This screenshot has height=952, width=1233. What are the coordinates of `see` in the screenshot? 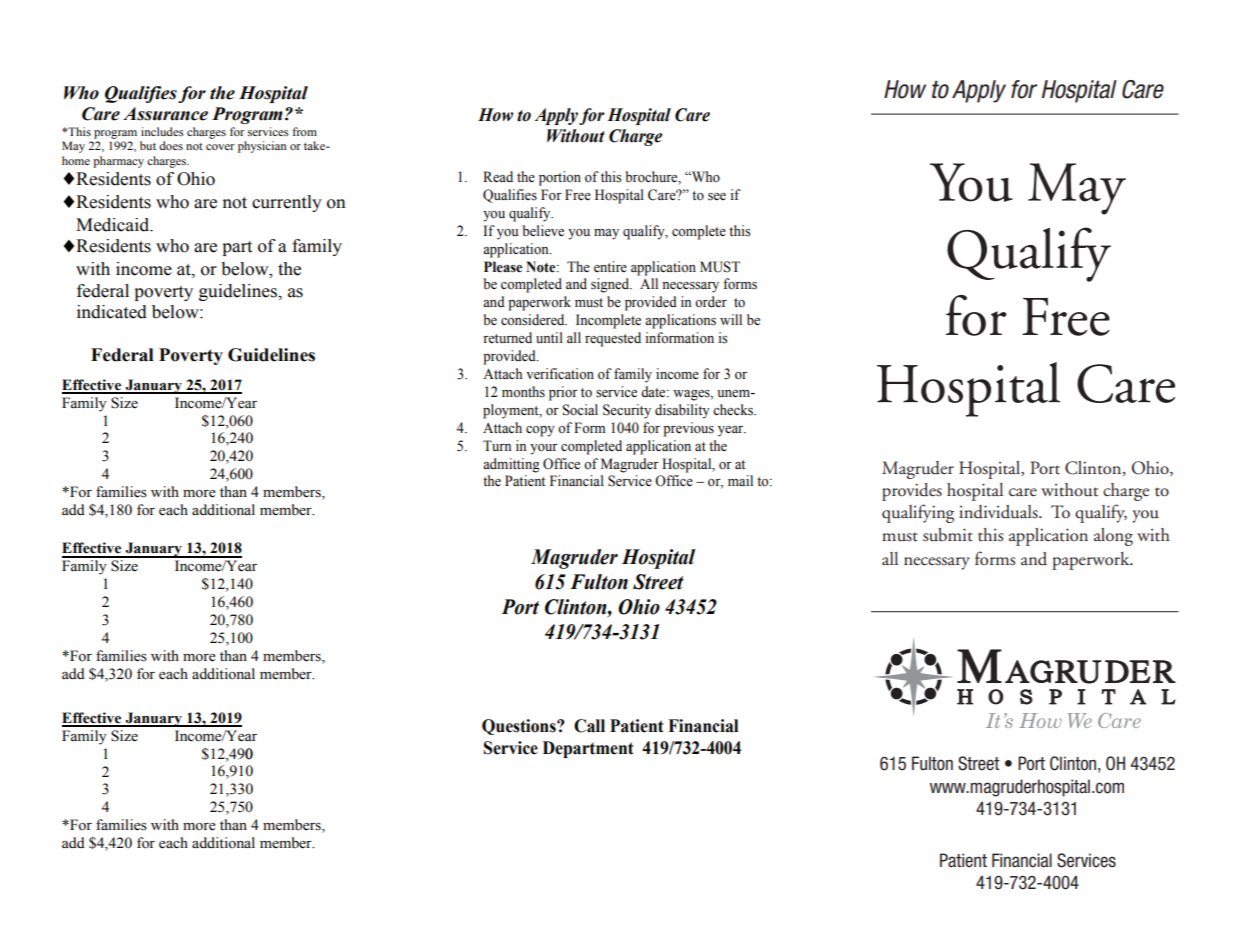 It's located at (717, 197).
